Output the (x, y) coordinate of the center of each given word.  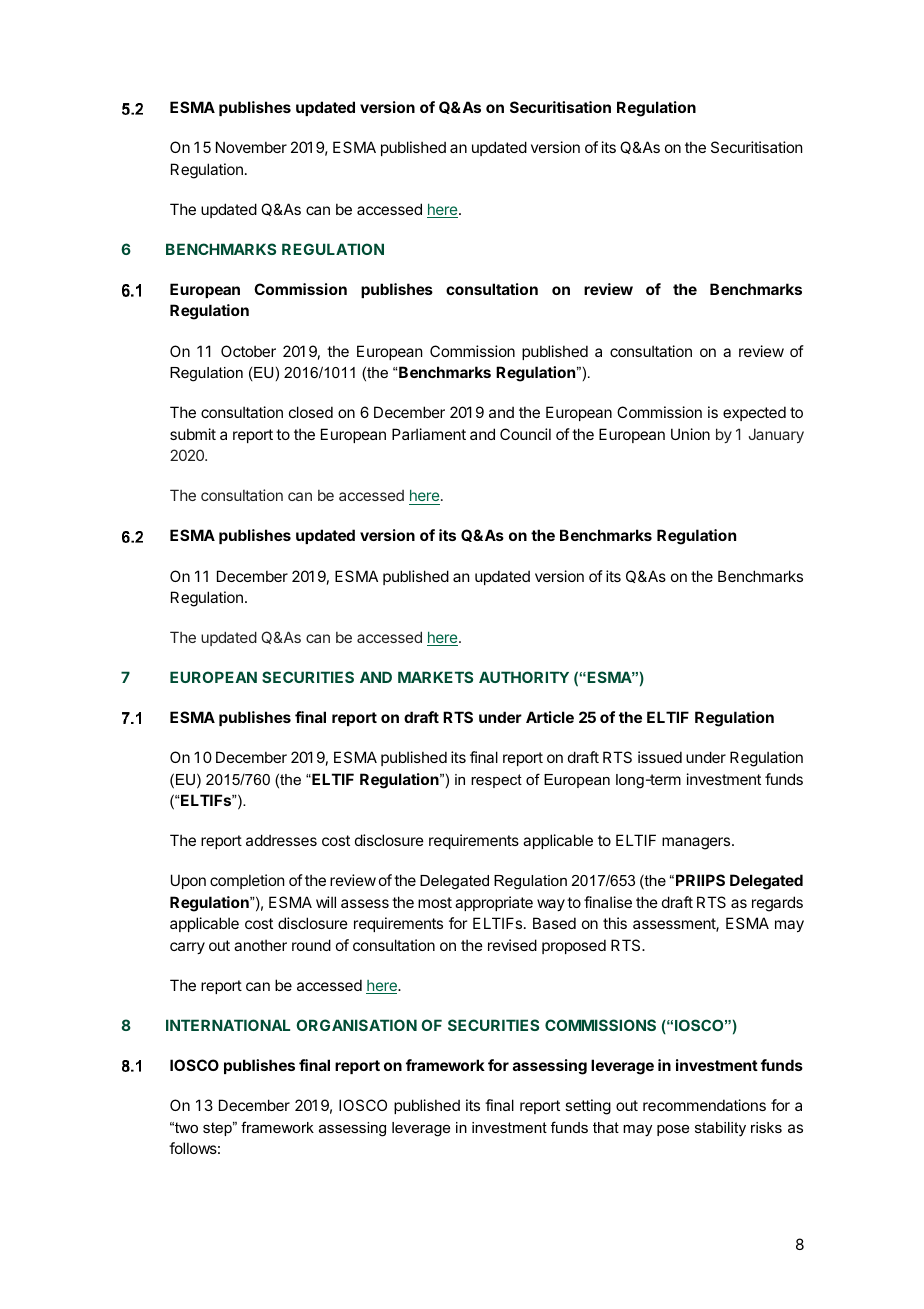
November (251, 147)
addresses (281, 840)
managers (697, 843)
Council (525, 434)
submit (193, 434)
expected (754, 413)
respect (496, 781)
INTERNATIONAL (228, 1025)
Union (690, 434)
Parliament (429, 434)
